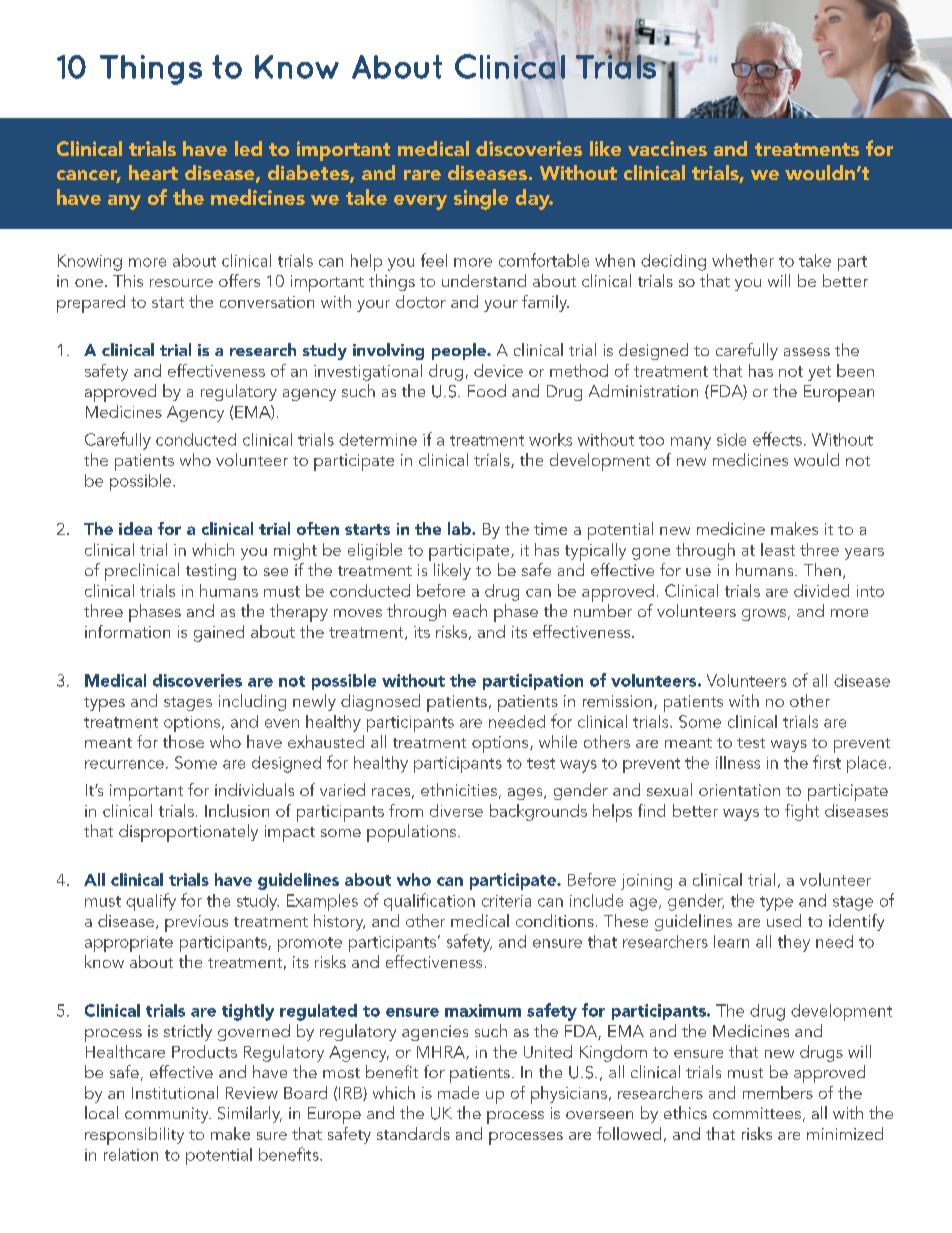 The height and width of the image is (1233, 952). I want to click on Food, so click(487, 390).
